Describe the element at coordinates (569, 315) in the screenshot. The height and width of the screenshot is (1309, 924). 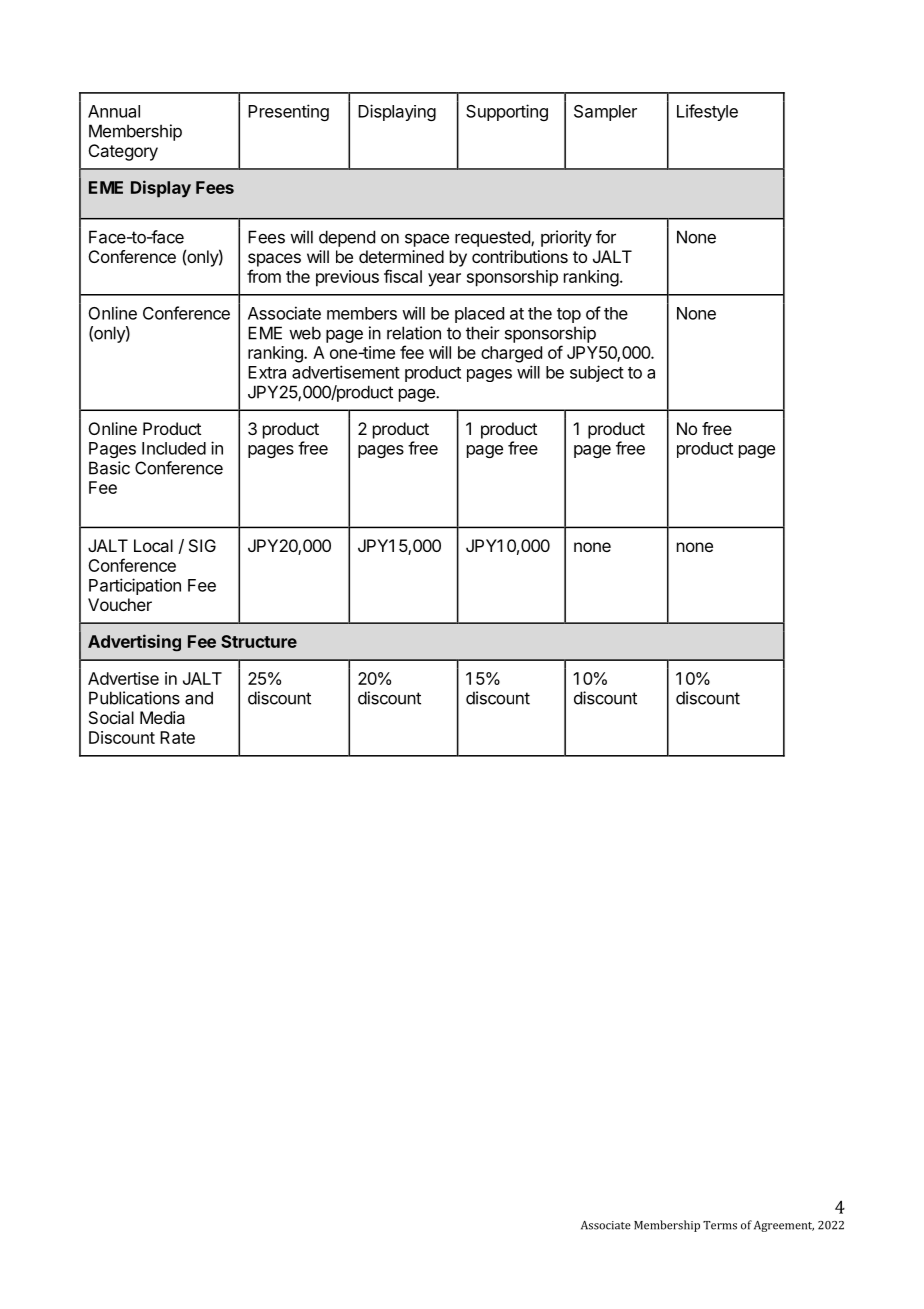
I see `top` at that location.
